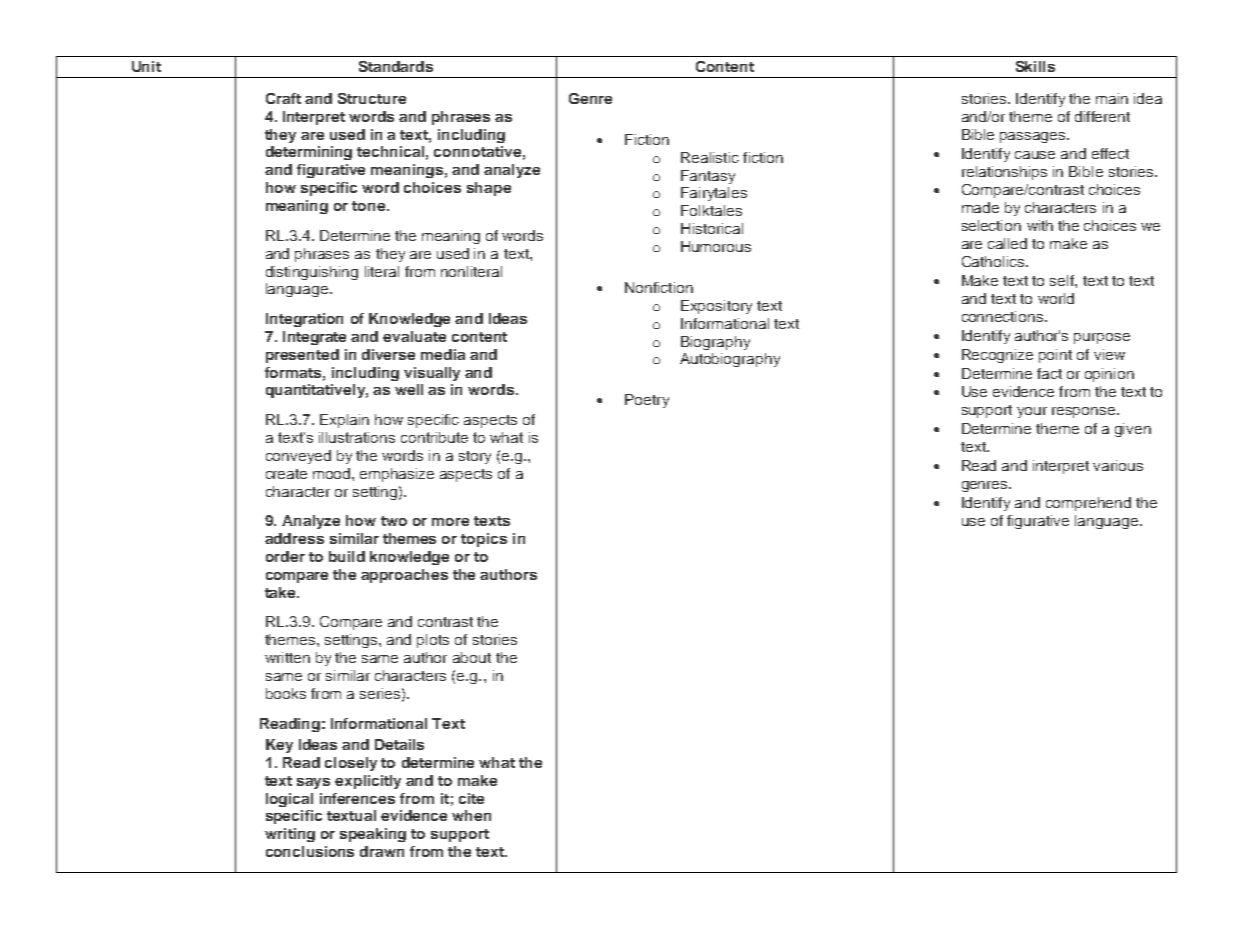 Image resolution: width=1233 pixels, height=952 pixels. I want to click on Realistic, so click(710, 157).
